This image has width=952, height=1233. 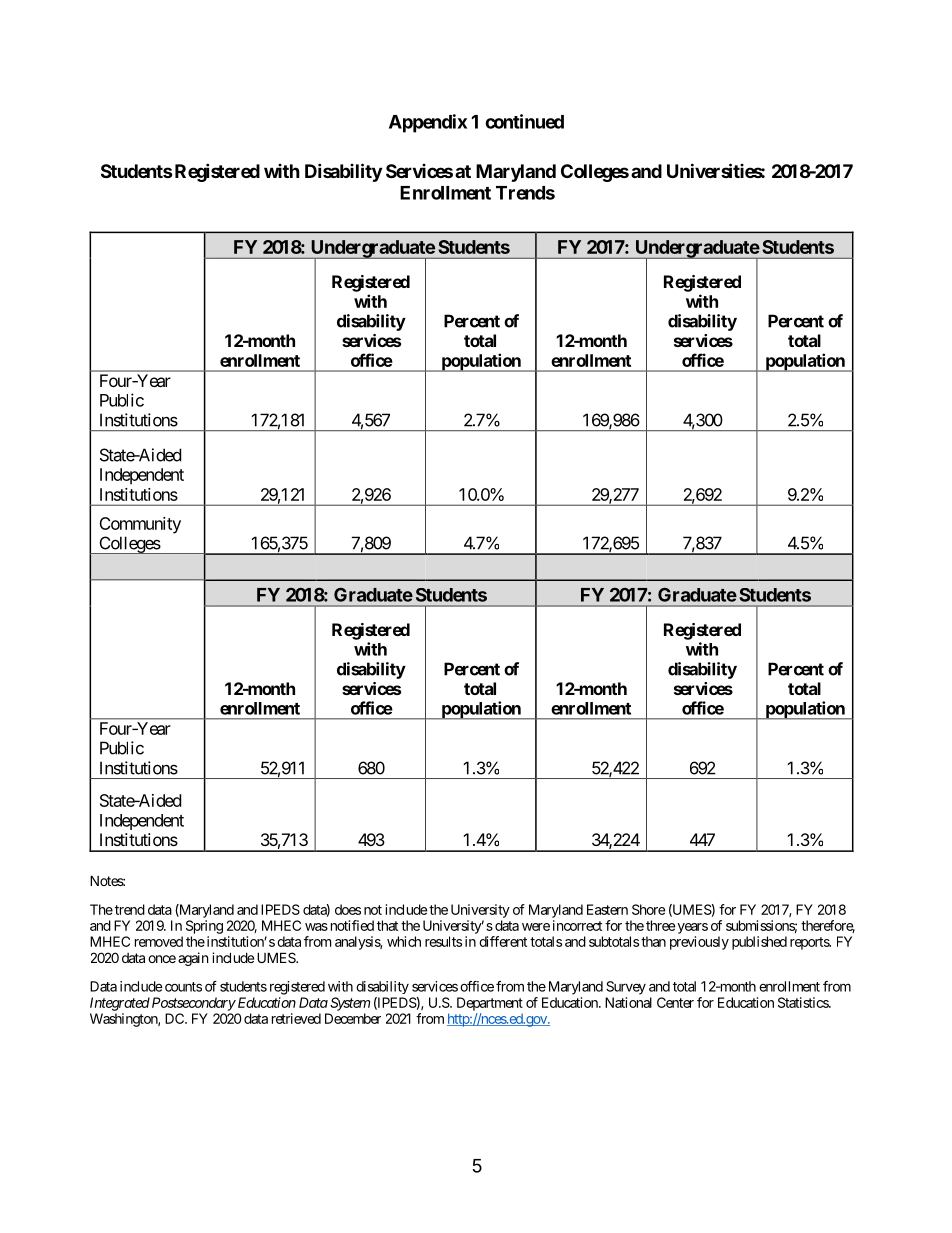 What do you see at coordinates (348, 909) in the image?
I see `does` at bounding box center [348, 909].
